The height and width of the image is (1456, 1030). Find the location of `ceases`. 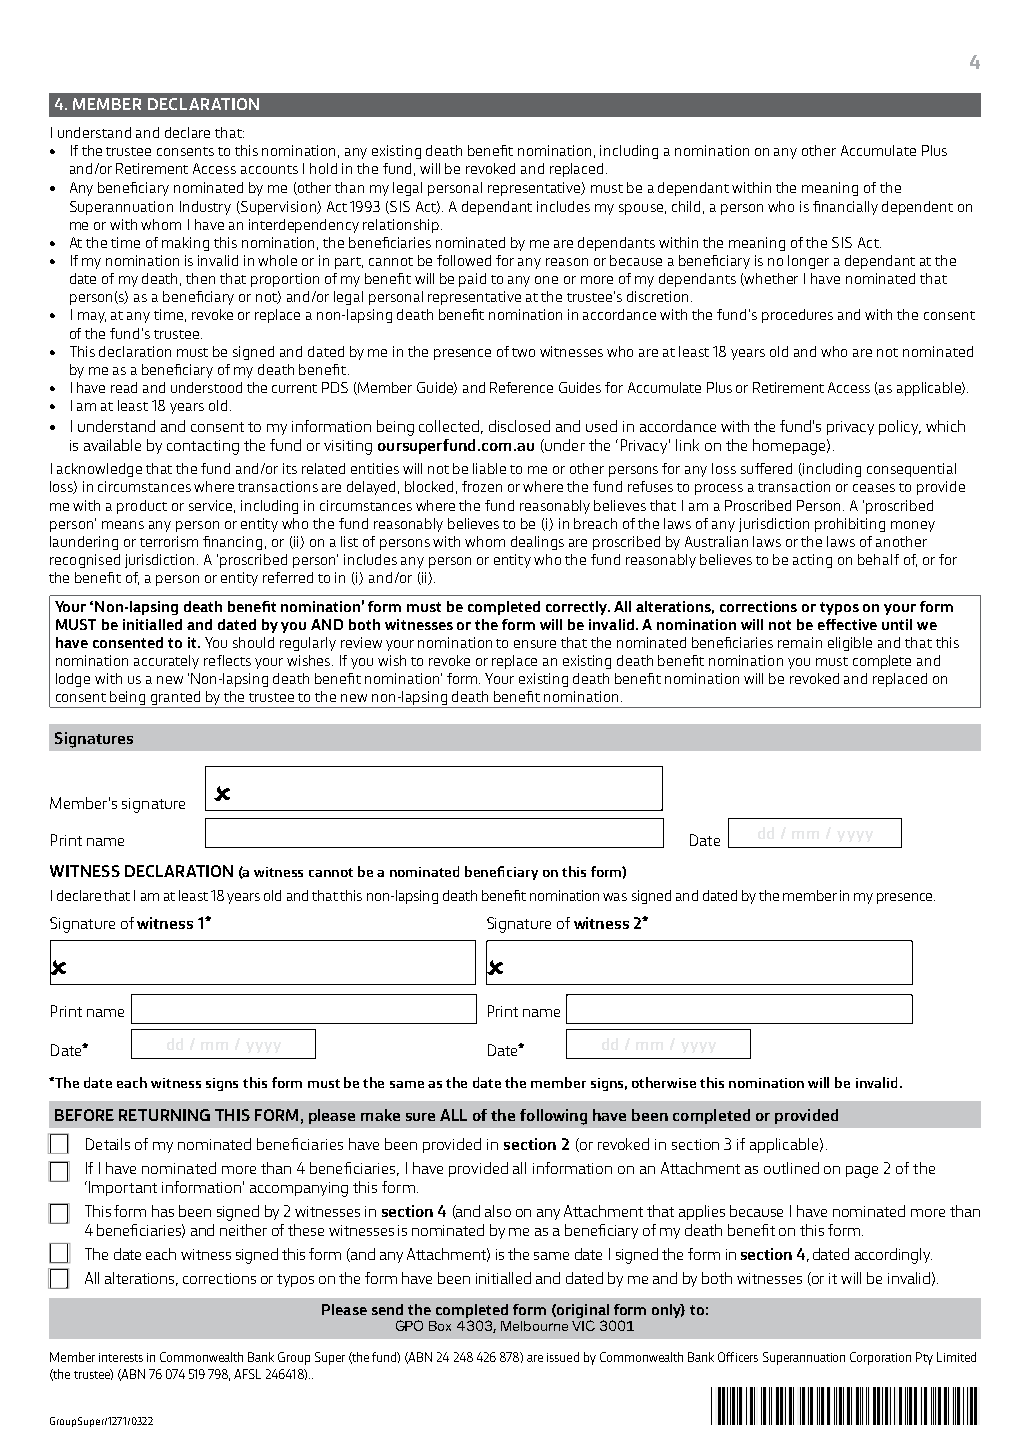

ceases is located at coordinates (874, 488).
